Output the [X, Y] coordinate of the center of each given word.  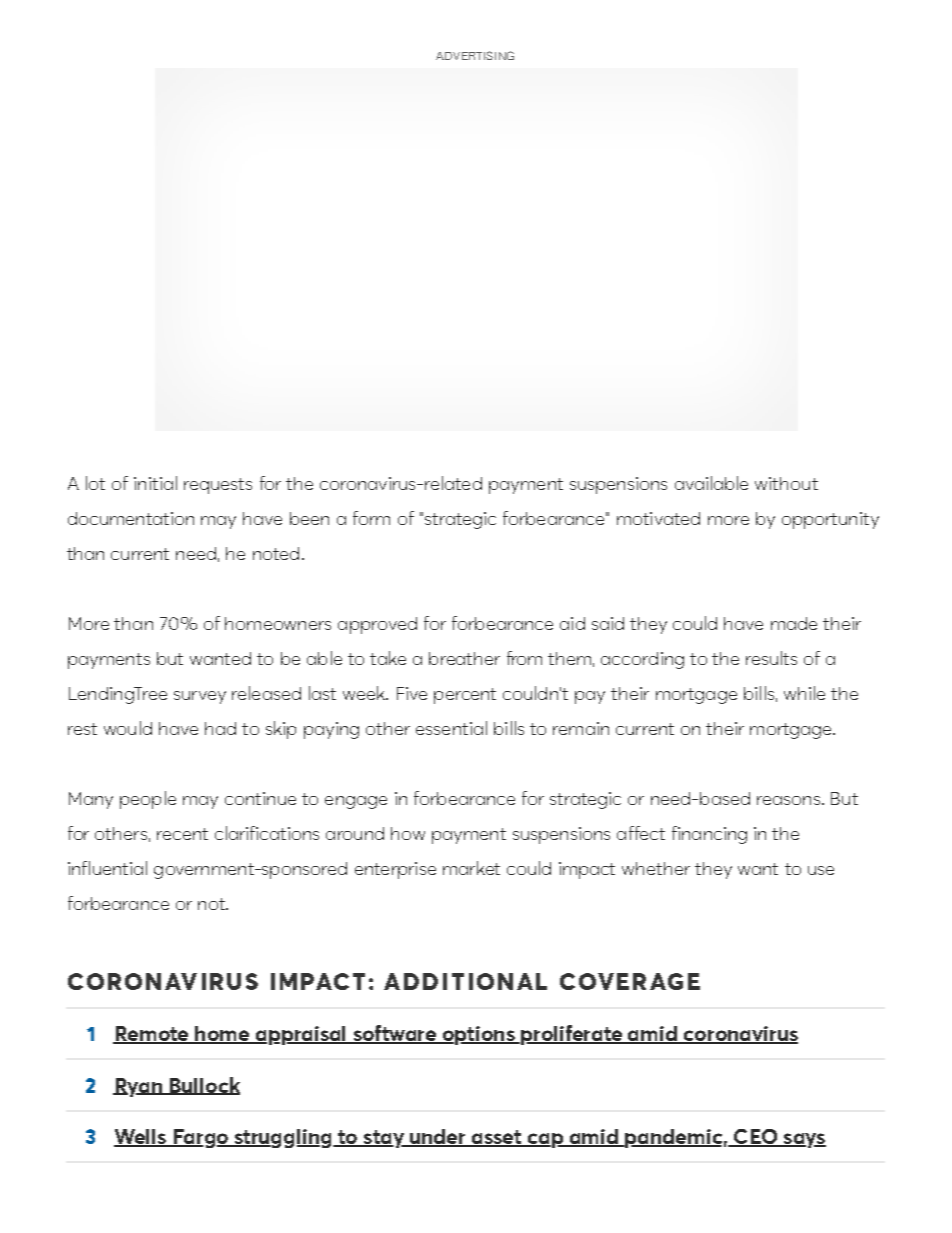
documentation [131, 518]
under [438, 1138]
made [794, 623]
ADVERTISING [475, 55]
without [786, 483]
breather [464, 658]
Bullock [204, 1086]
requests [218, 486]
